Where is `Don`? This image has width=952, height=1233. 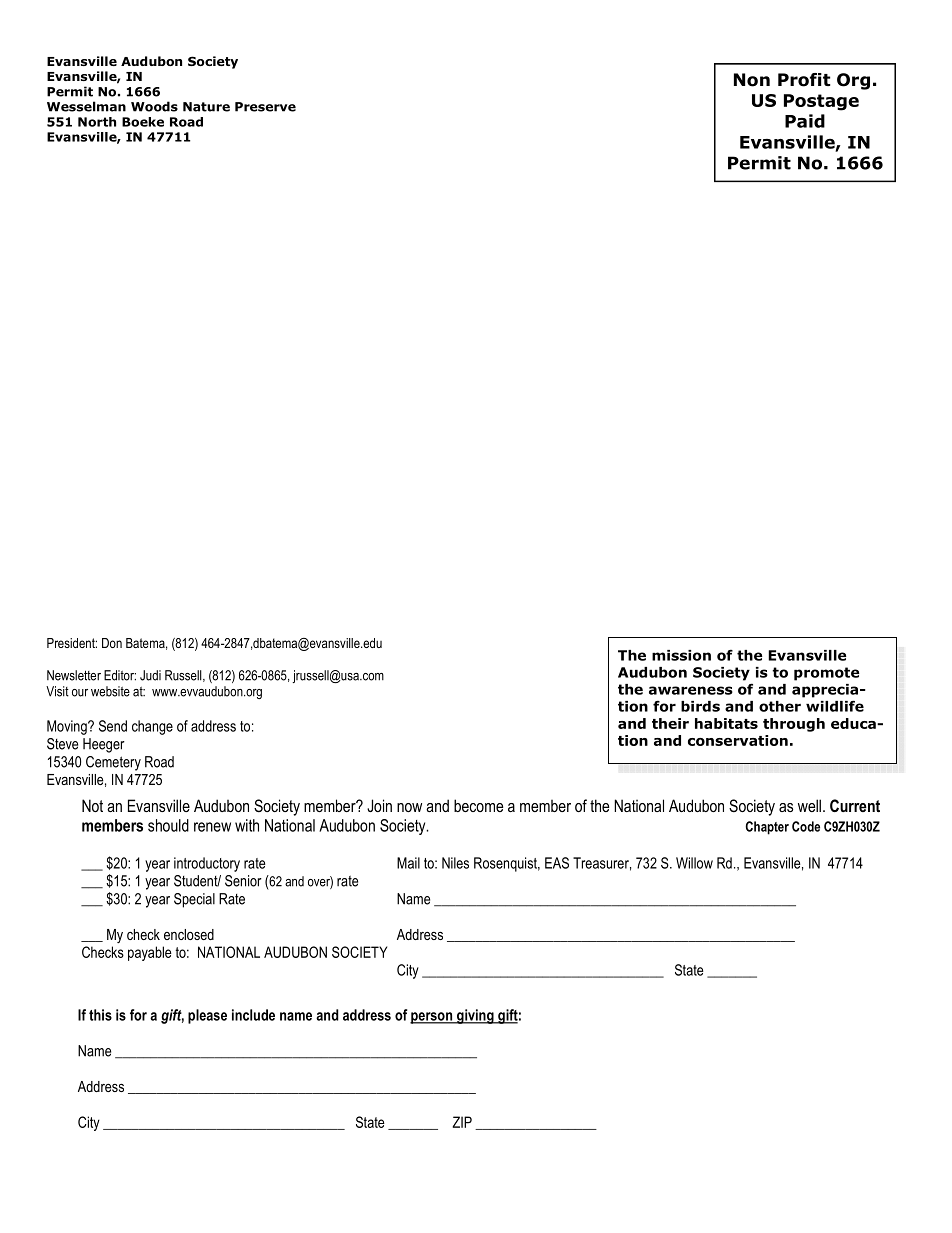 Don is located at coordinates (112, 643).
